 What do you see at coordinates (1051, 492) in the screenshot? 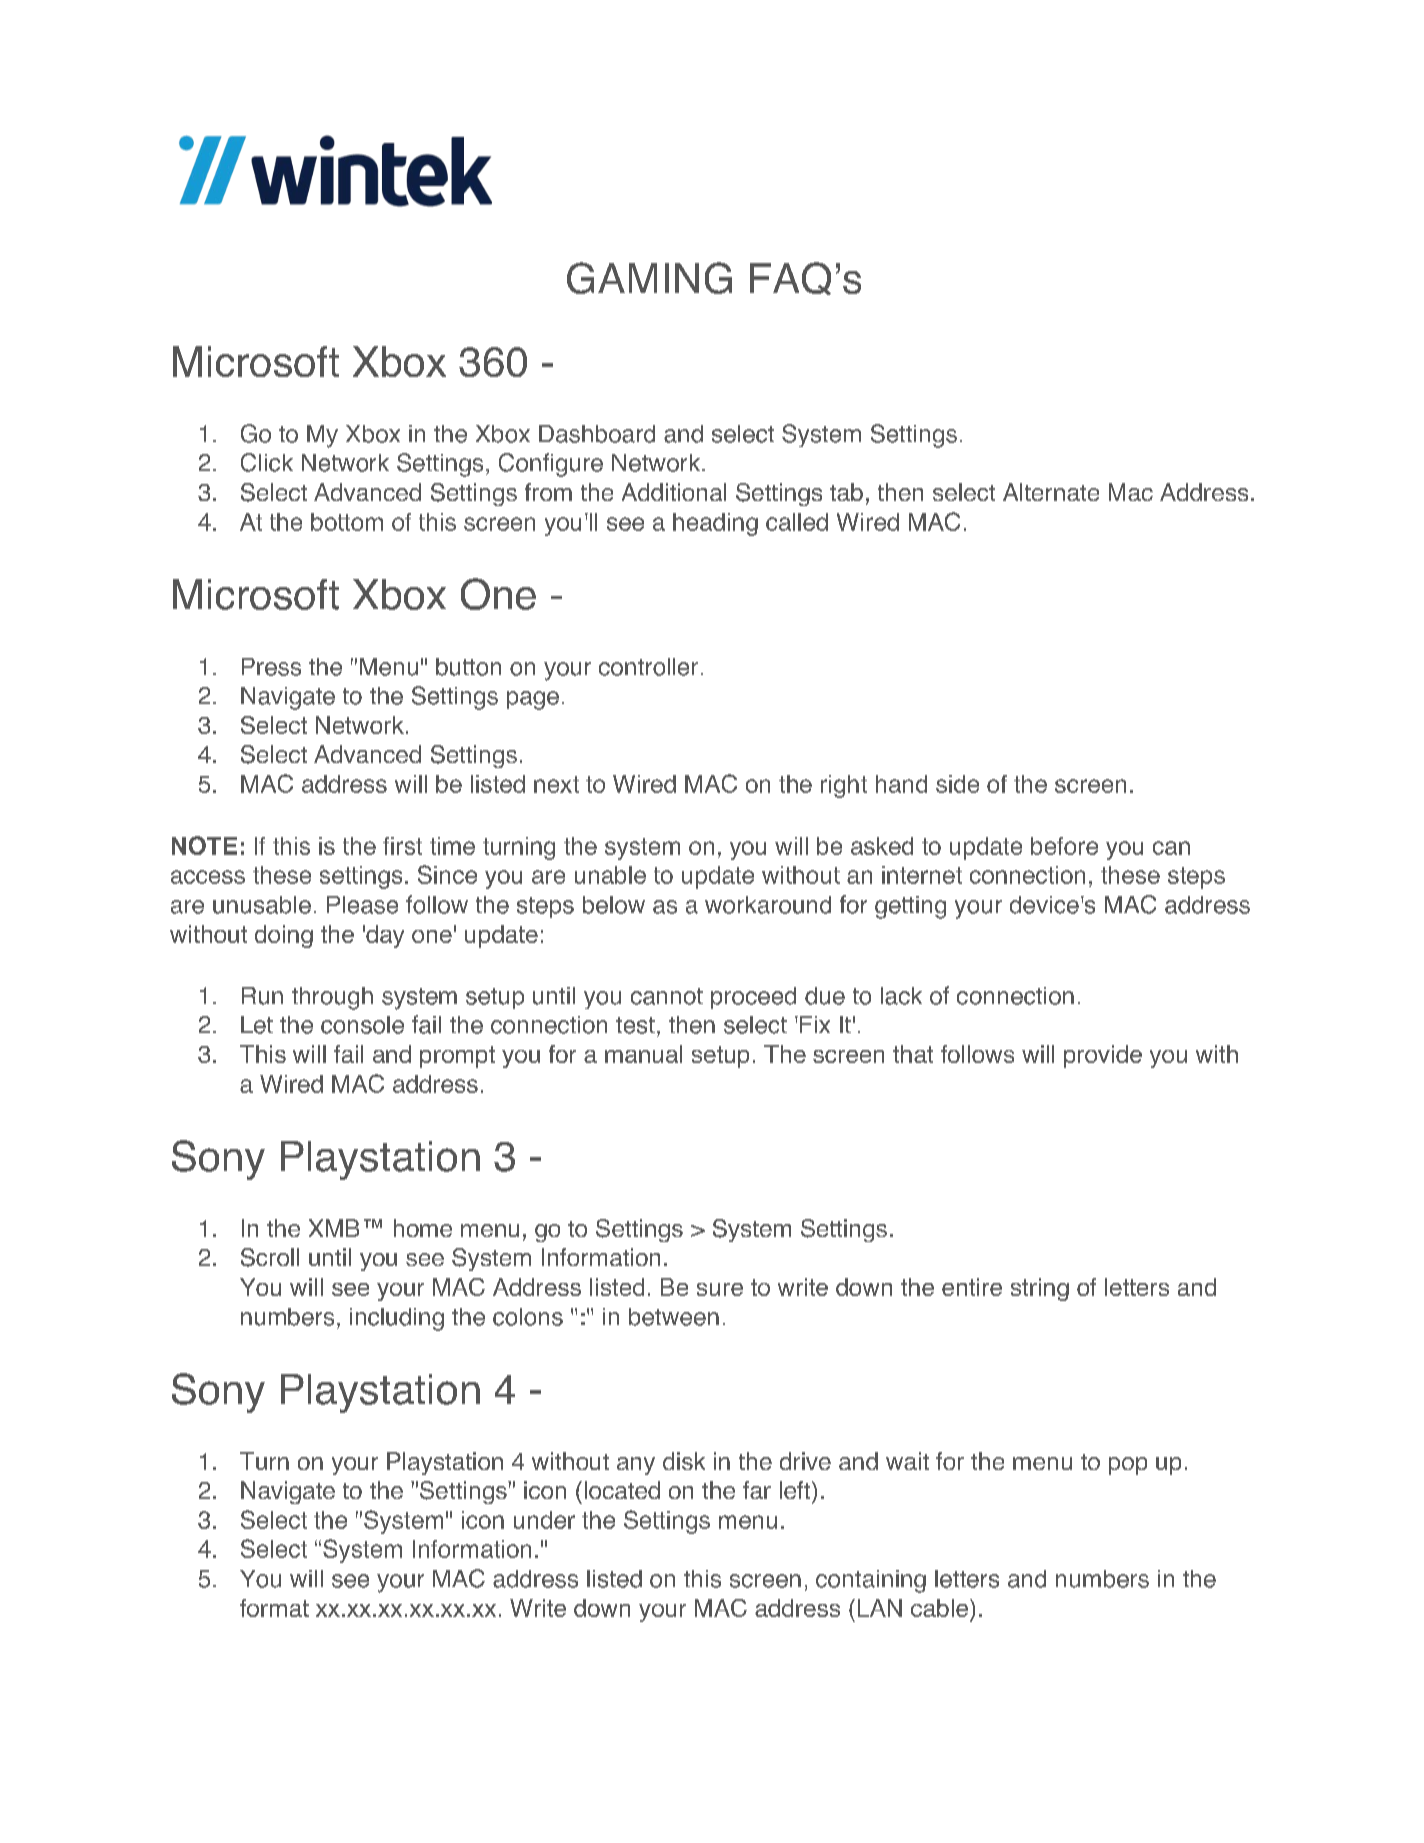
I see `Alternate` at bounding box center [1051, 492].
